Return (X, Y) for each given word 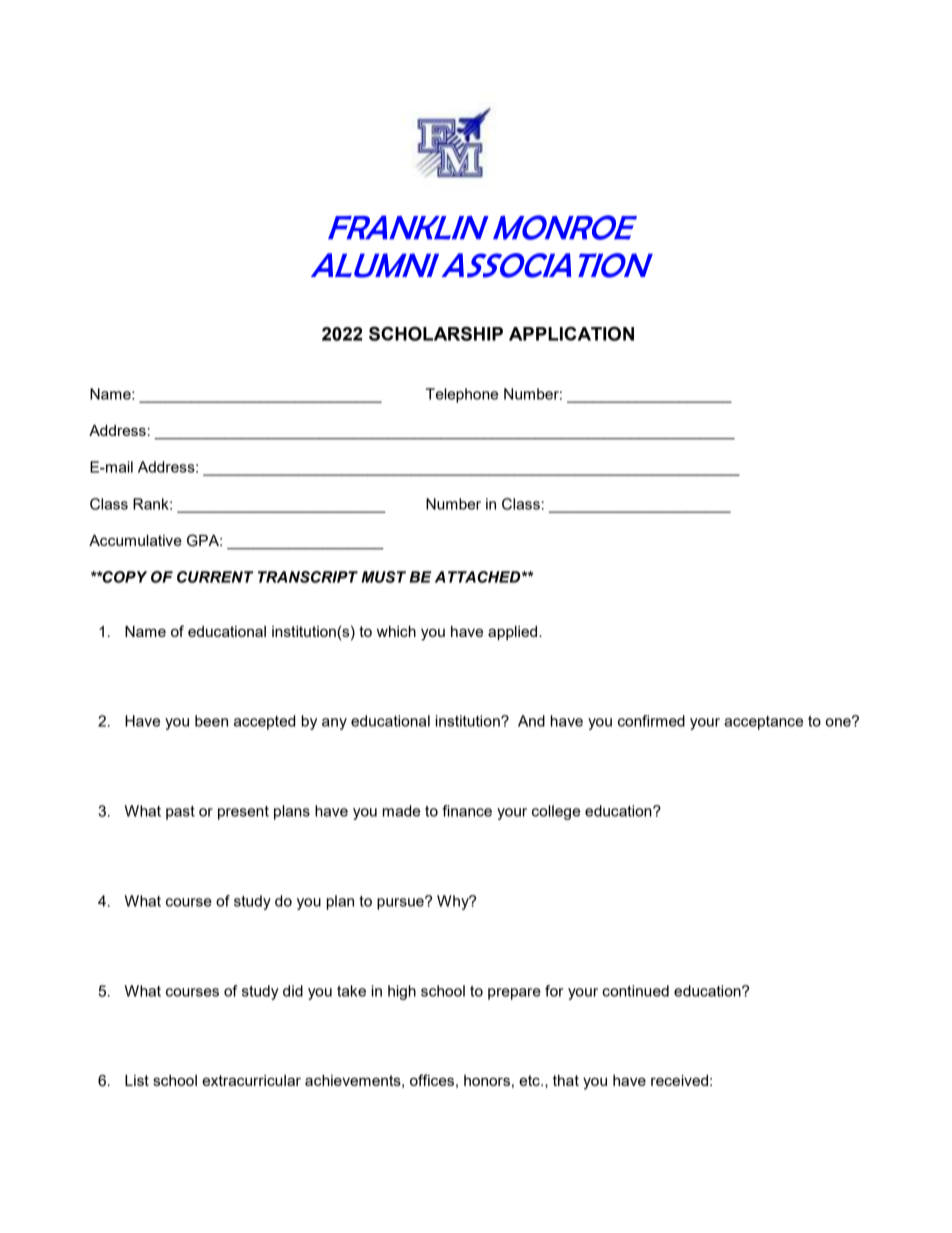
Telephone (462, 395)
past (180, 813)
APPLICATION (571, 333)
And (531, 721)
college (556, 812)
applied (514, 633)
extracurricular (251, 1080)
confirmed (651, 721)
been (211, 721)
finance (467, 811)
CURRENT (215, 577)
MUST (383, 577)
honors (487, 1080)
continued (635, 991)
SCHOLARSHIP (436, 333)
